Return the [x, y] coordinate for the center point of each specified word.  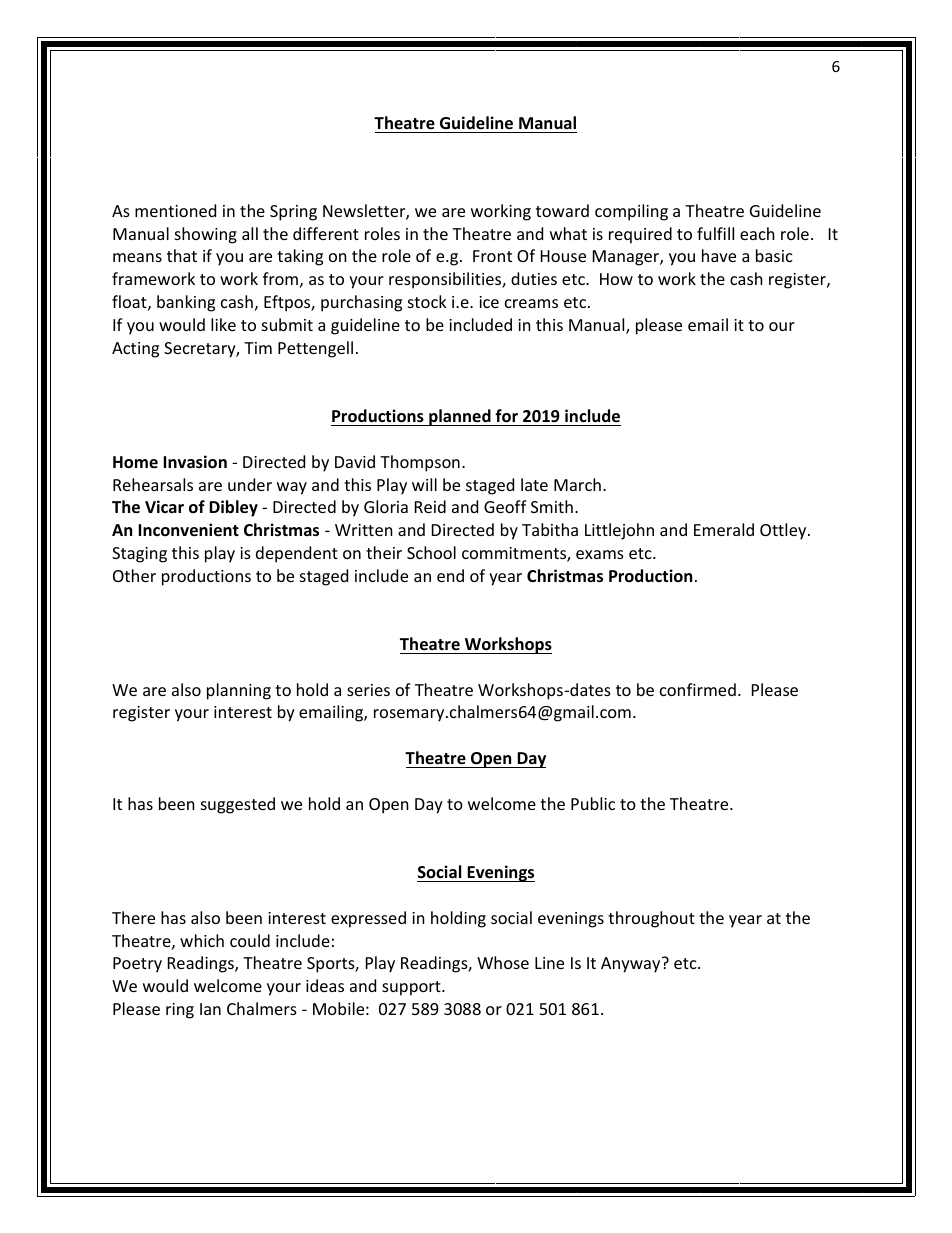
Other [134, 575]
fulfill [715, 233]
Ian [210, 1009]
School [431, 552]
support [412, 988]
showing [206, 235]
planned [460, 417]
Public [593, 803]
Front [492, 256]
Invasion [195, 462]
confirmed [698, 689]
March [577, 484]
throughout [651, 919]
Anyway [632, 965]
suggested [238, 805]
